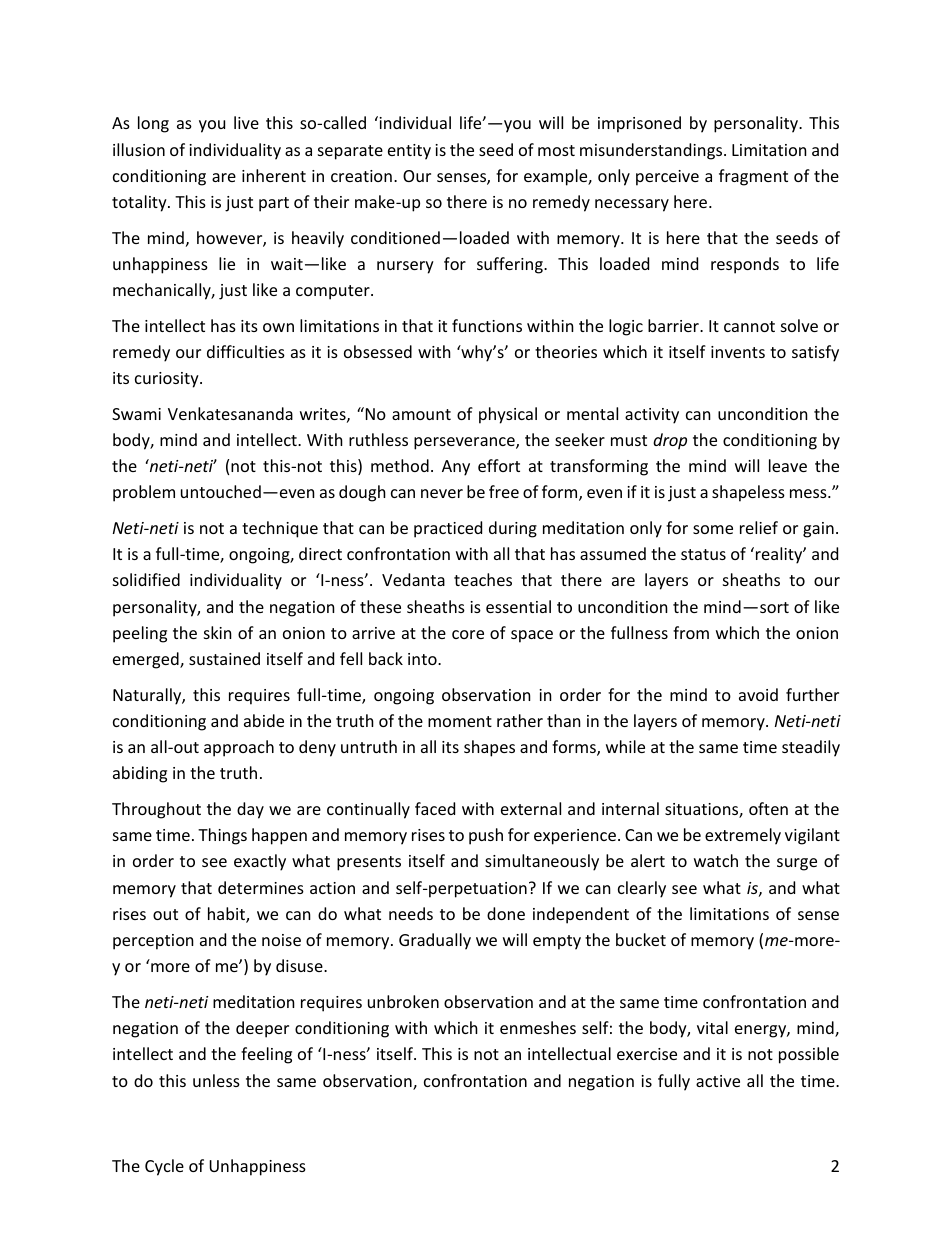 This image has height=1233, width=952. I want to click on done, so click(506, 913).
